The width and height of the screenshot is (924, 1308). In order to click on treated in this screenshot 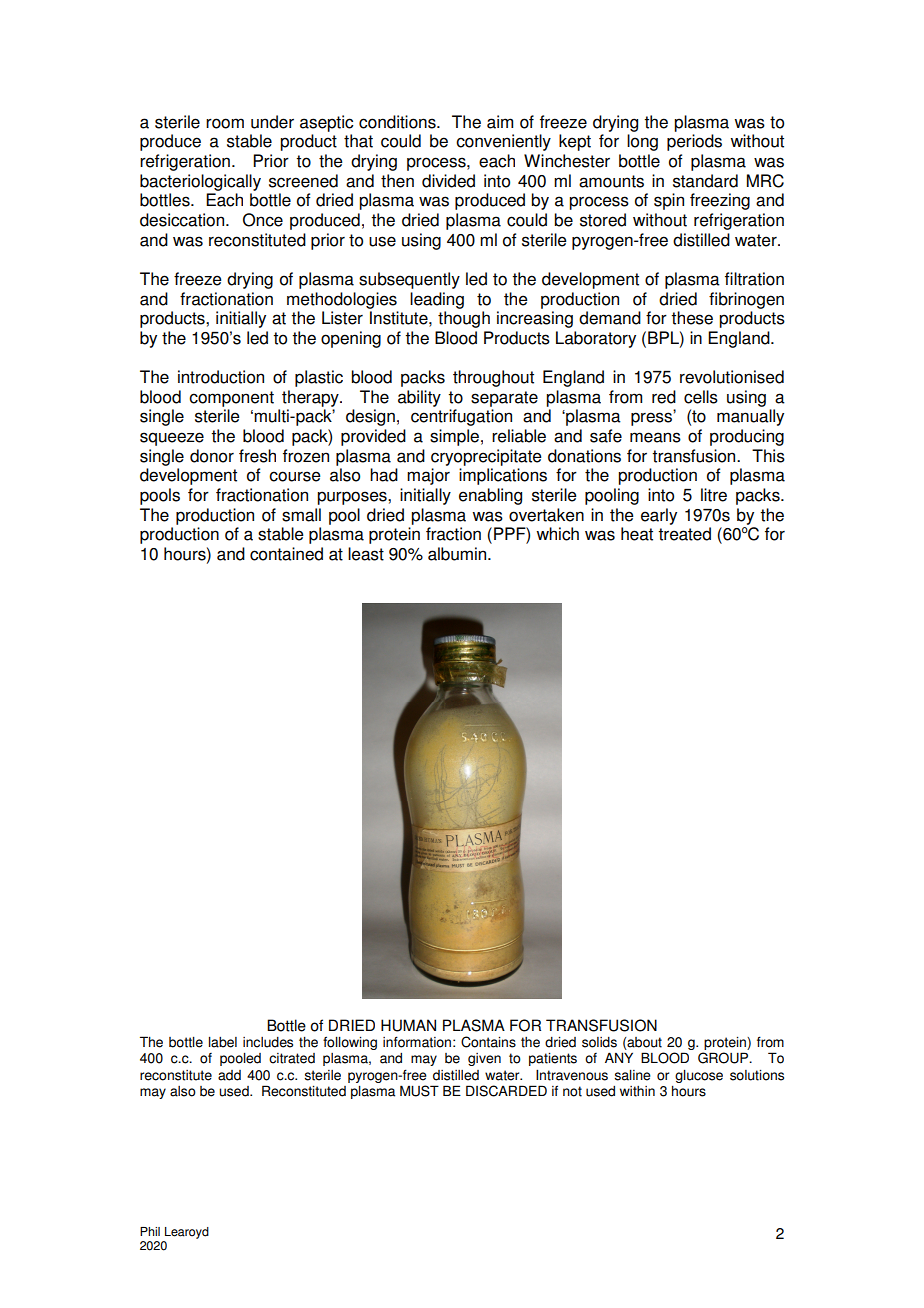, I will do `click(684, 534)`.
